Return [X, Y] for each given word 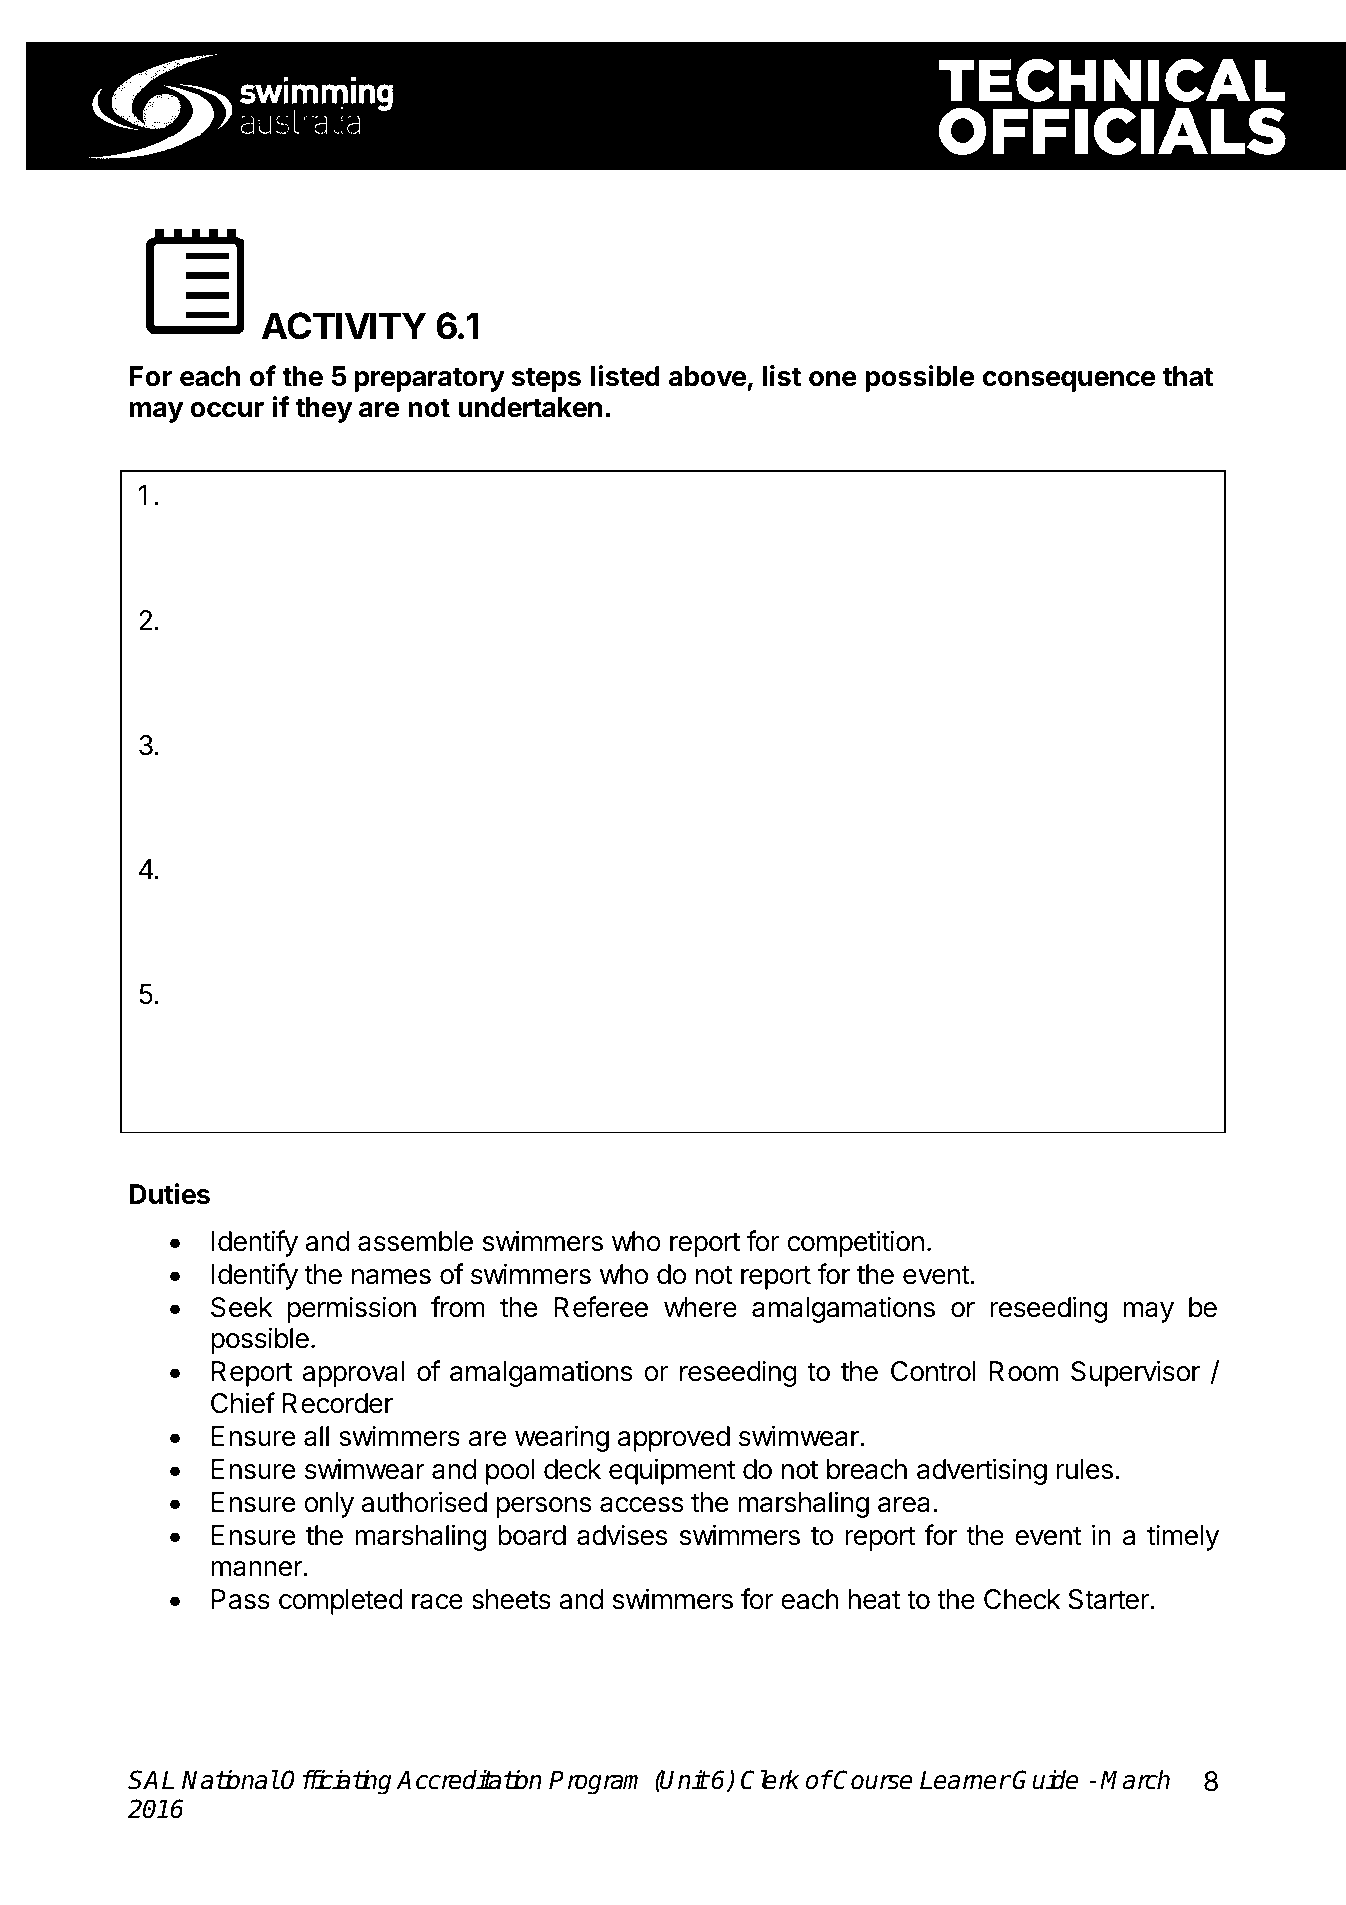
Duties [169, 1194]
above [707, 376]
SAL [151, 1780]
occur [227, 410]
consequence [1069, 381]
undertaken [530, 407]
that [1188, 376]
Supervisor [1135, 1373]
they [324, 410]
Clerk [770, 1780]
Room [1024, 1371]
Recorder [338, 1403]
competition [855, 1243]
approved [674, 1439]
